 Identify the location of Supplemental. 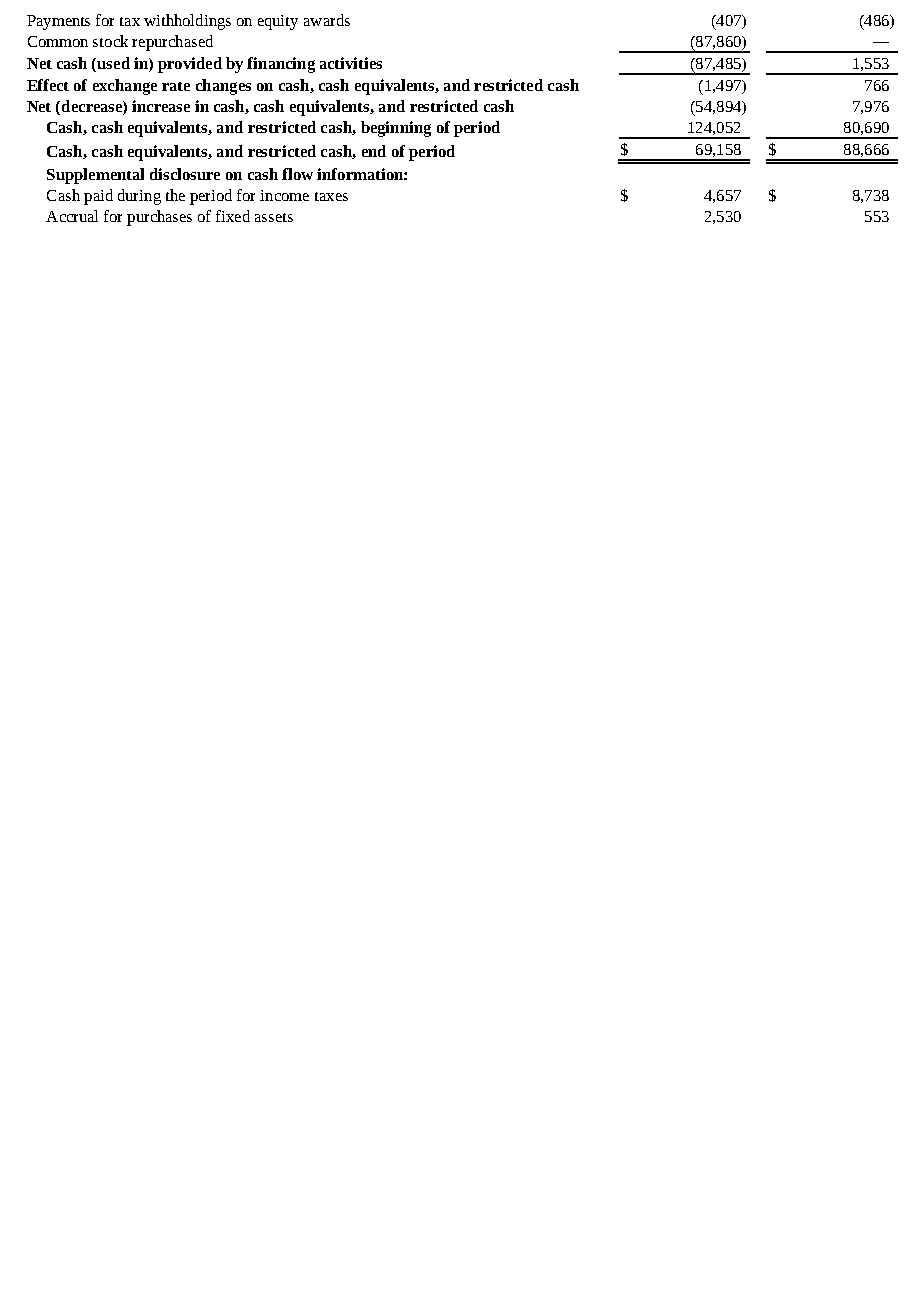
(95, 176).
